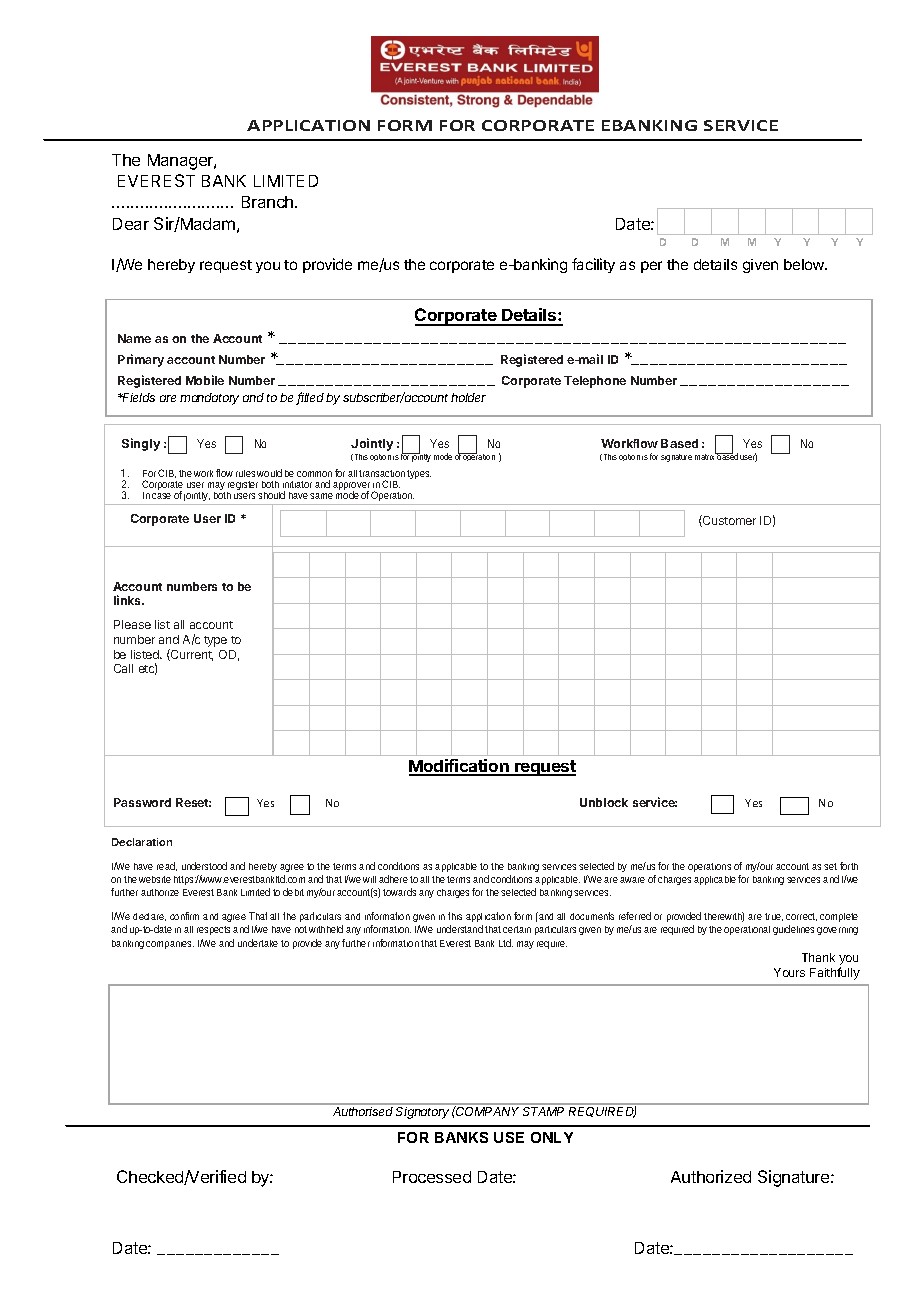  What do you see at coordinates (396, 879) in the screenshot?
I see `adhere` at bounding box center [396, 879].
